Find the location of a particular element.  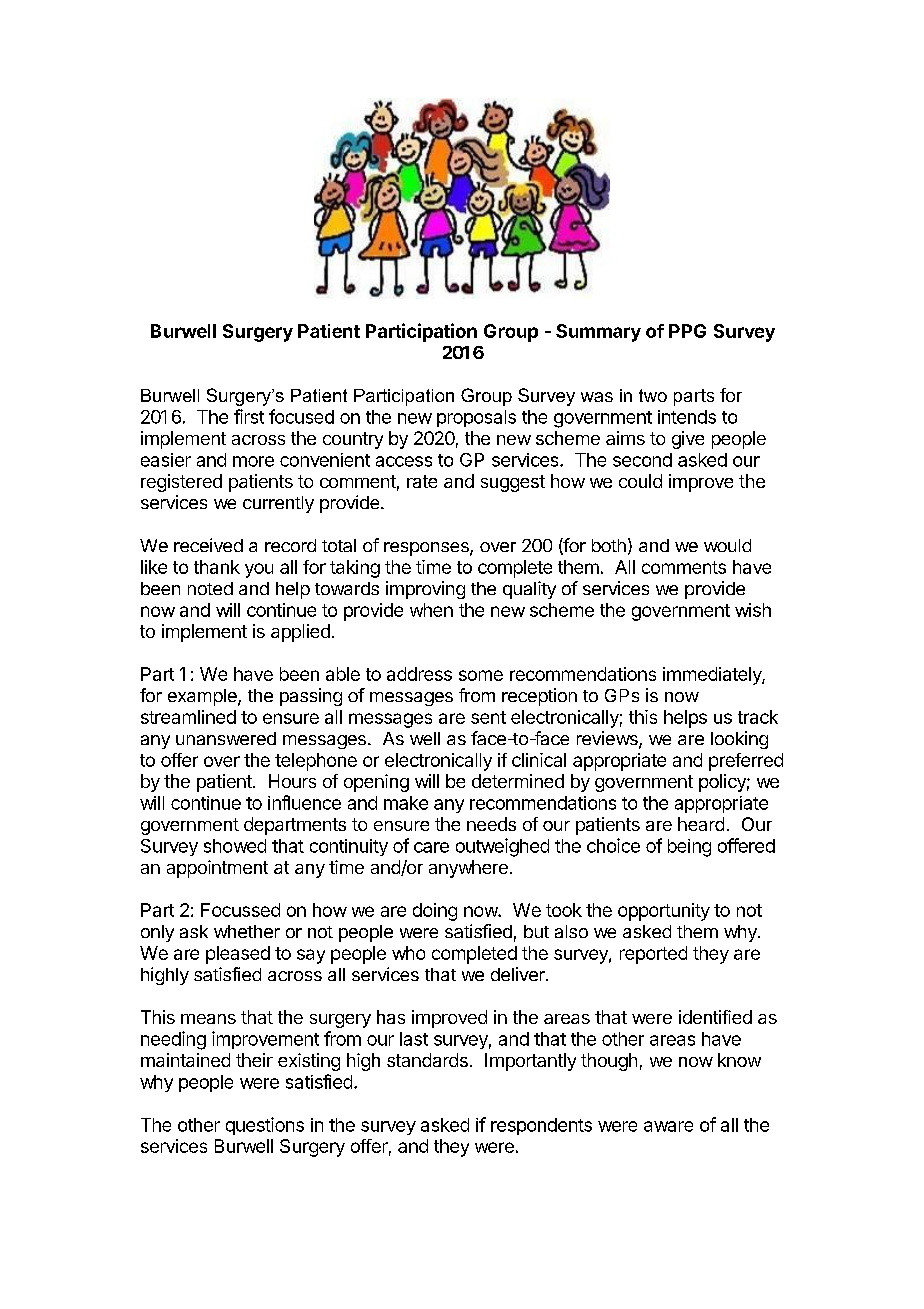

rate is located at coordinates (422, 481).
